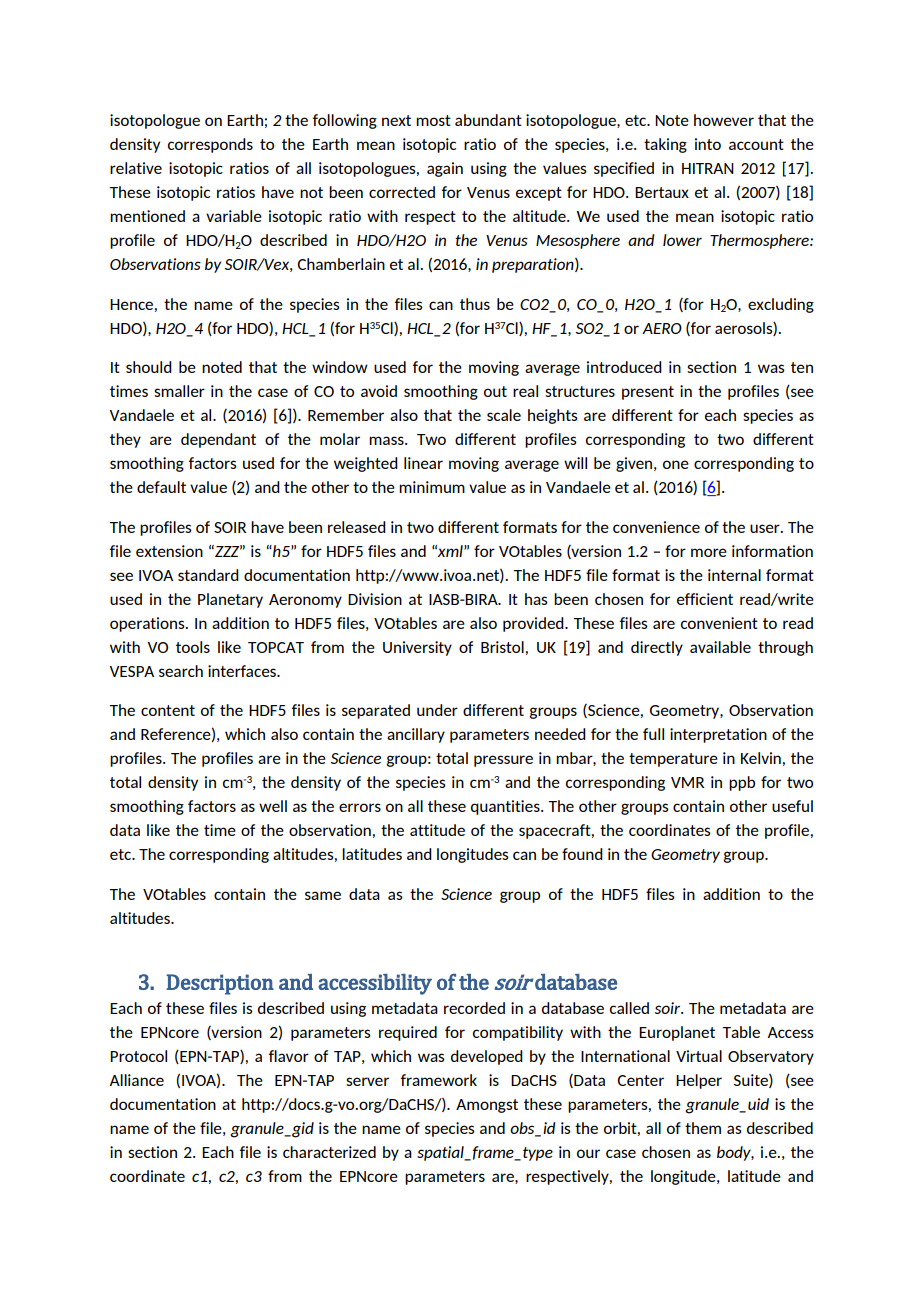 The height and width of the screenshot is (1308, 924). I want to click on Alliance, so click(136, 1080).
